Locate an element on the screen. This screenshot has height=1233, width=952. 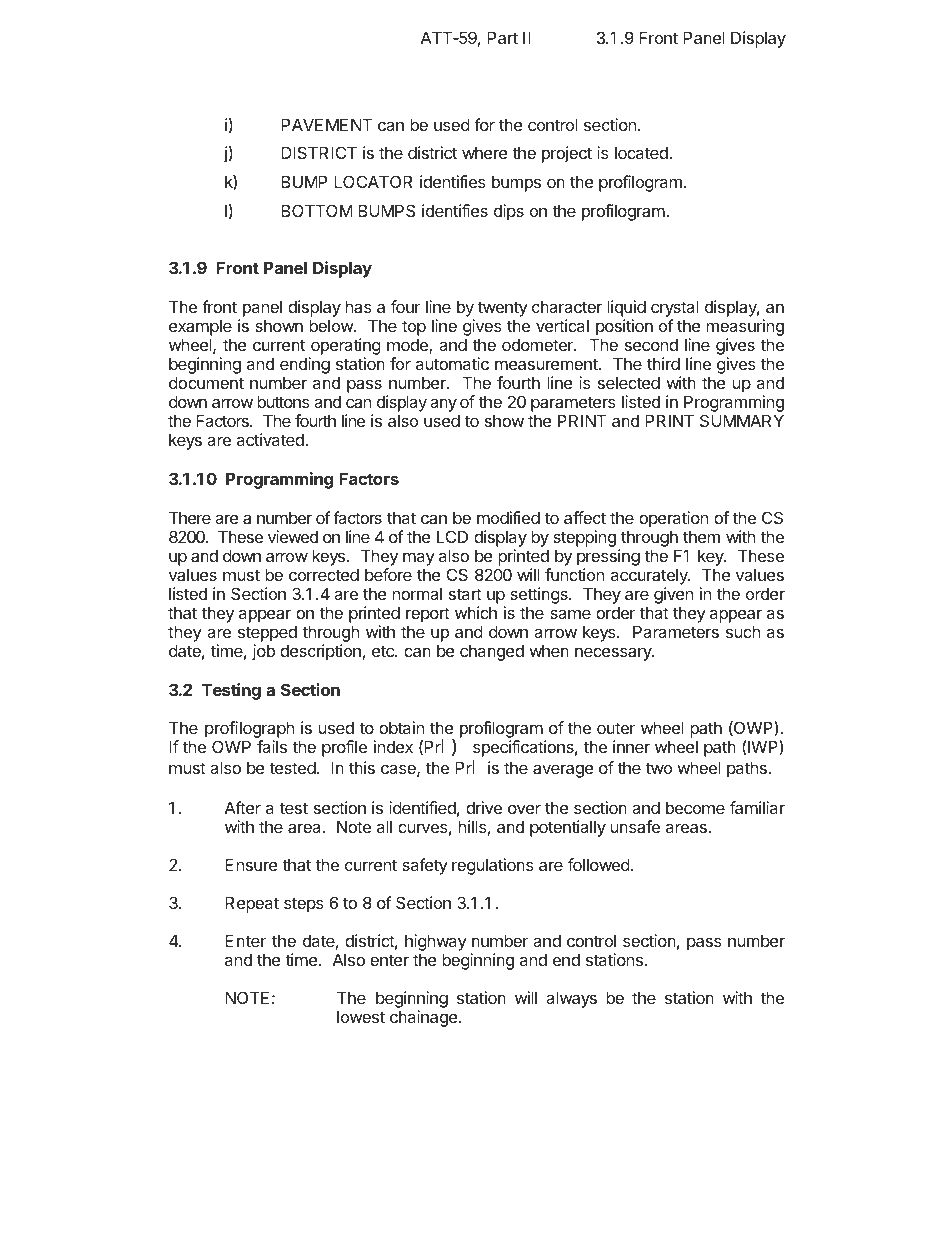
ending is located at coordinates (305, 365).
